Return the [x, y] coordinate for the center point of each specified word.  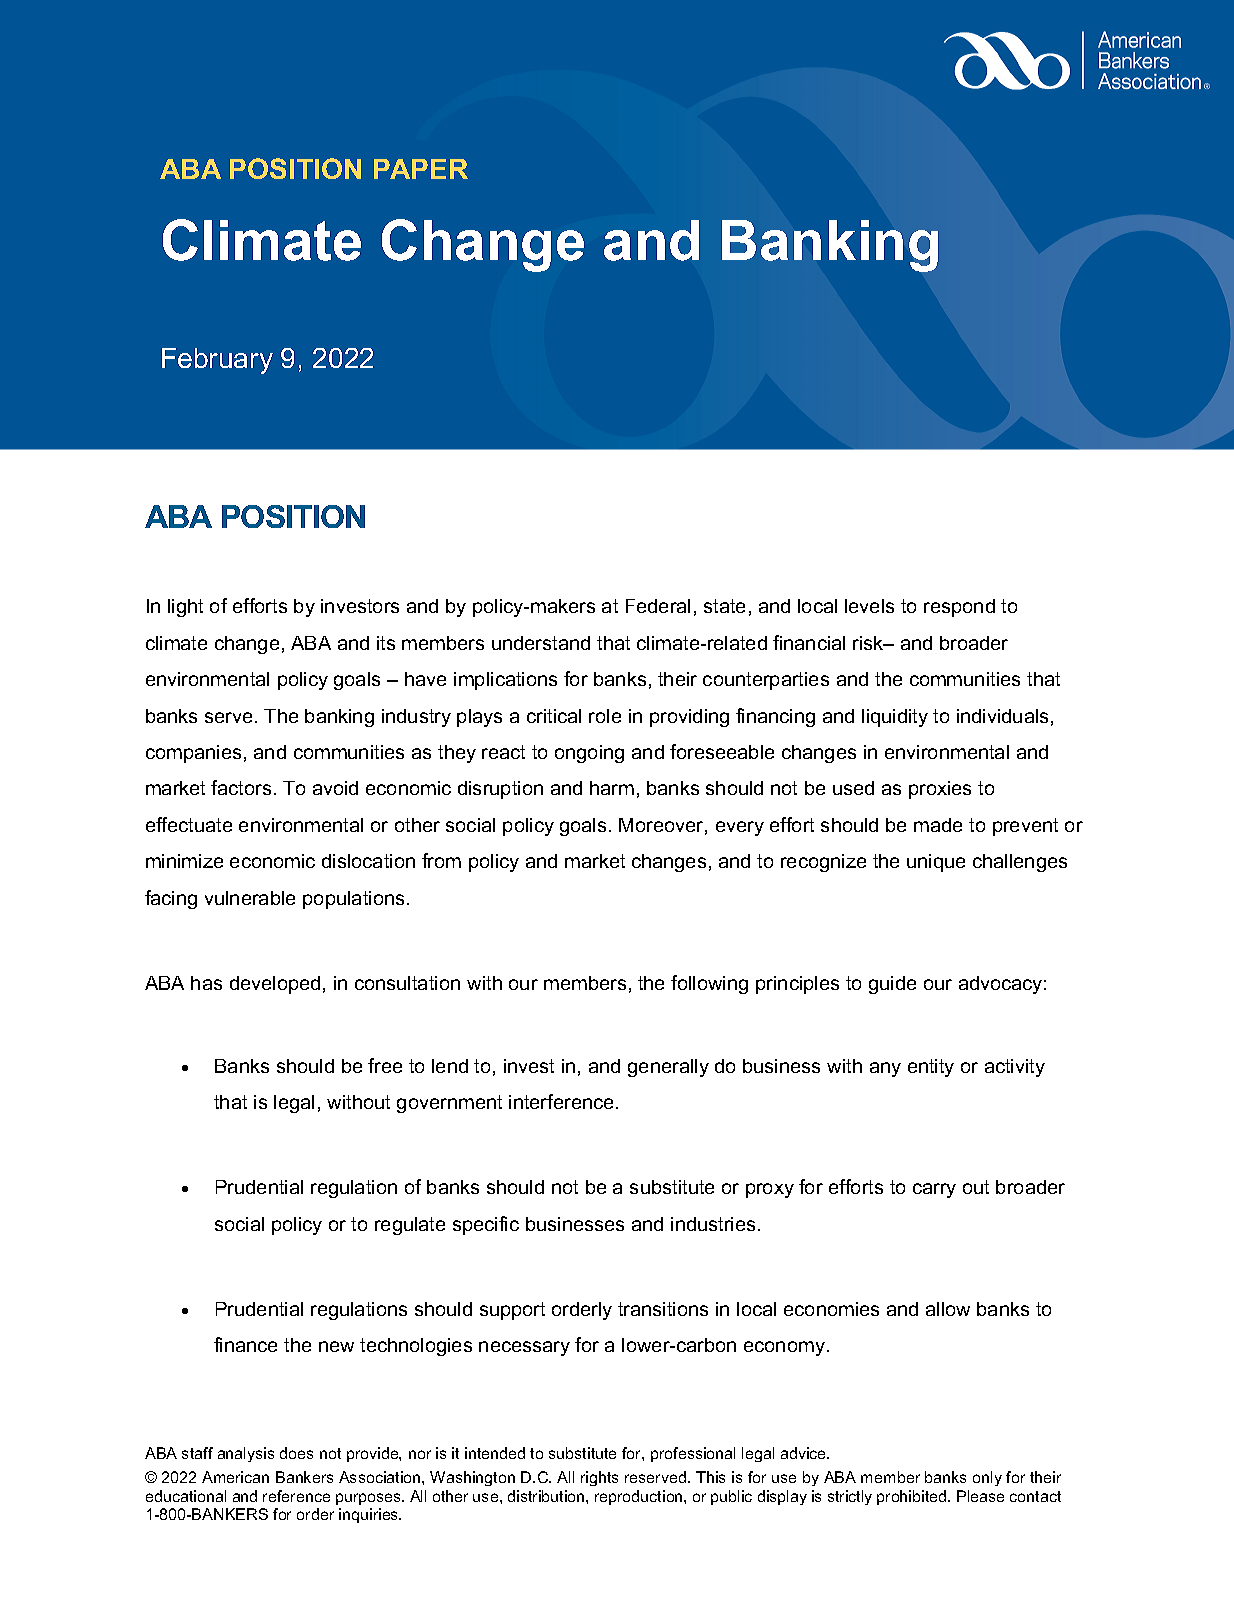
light [185, 608]
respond [959, 608]
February [217, 361]
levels [869, 606]
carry [934, 1190]
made [938, 825]
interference [561, 1101]
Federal [658, 606]
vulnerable [250, 898]
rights [599, 1478]
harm [612, 788]
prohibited [913, 1497]
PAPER [421, 169]
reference [296, 1496]
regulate [410, 1226]
